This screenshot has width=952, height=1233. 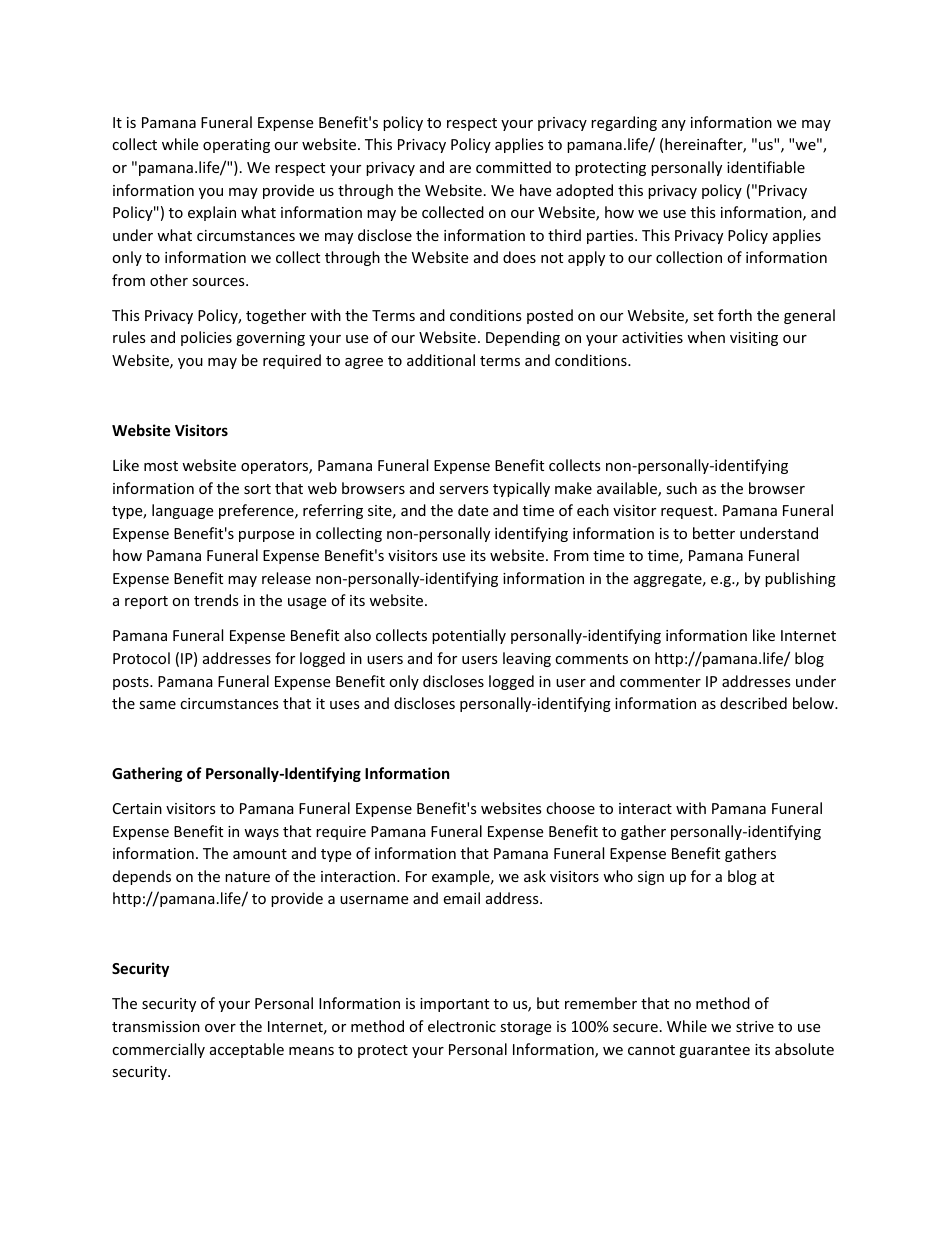 What do you see at coordinates (460, 169) in the screenshot?
I see `are` at bounding box center [460, 169].
